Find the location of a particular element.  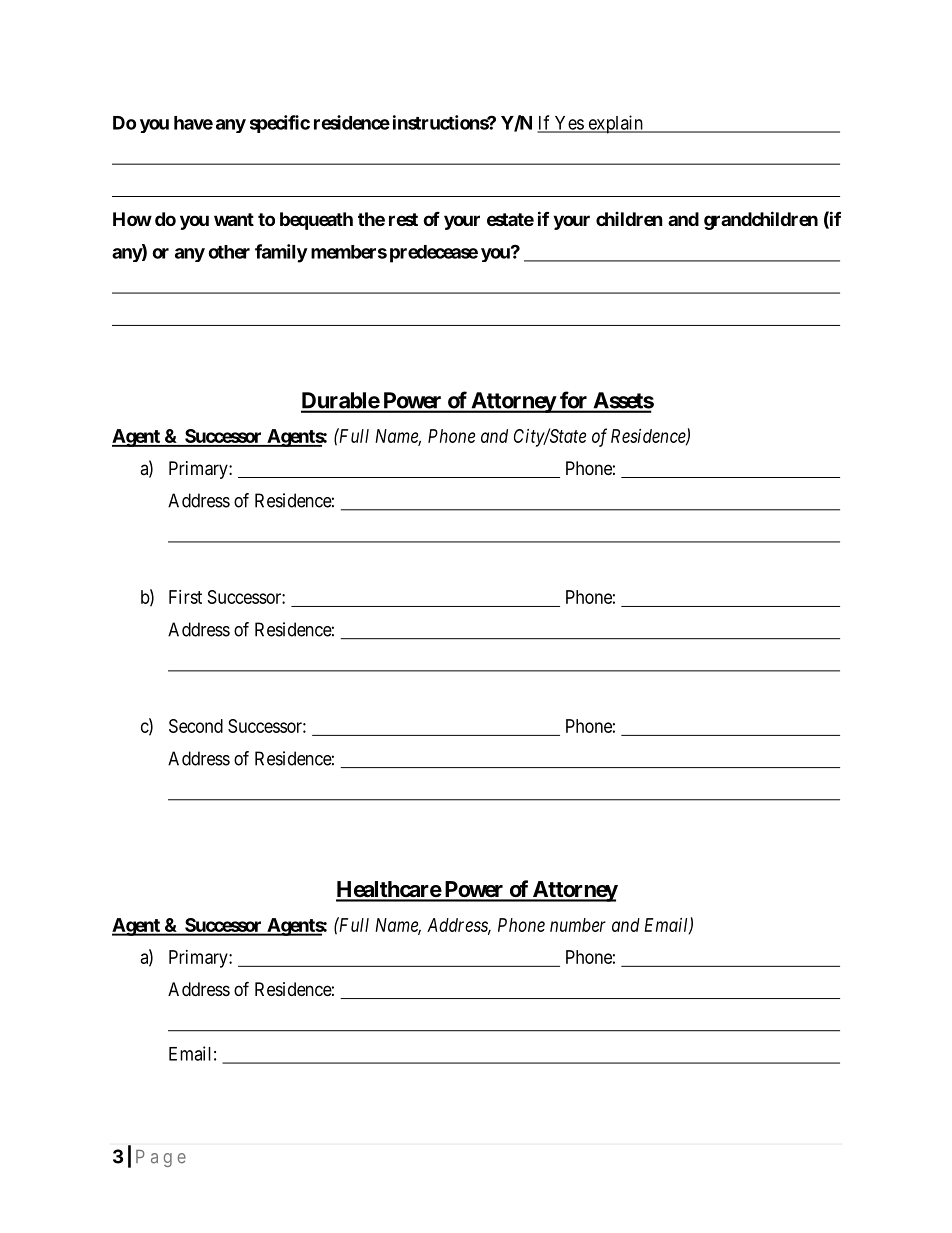

want is located at coordinates (234, 219).
